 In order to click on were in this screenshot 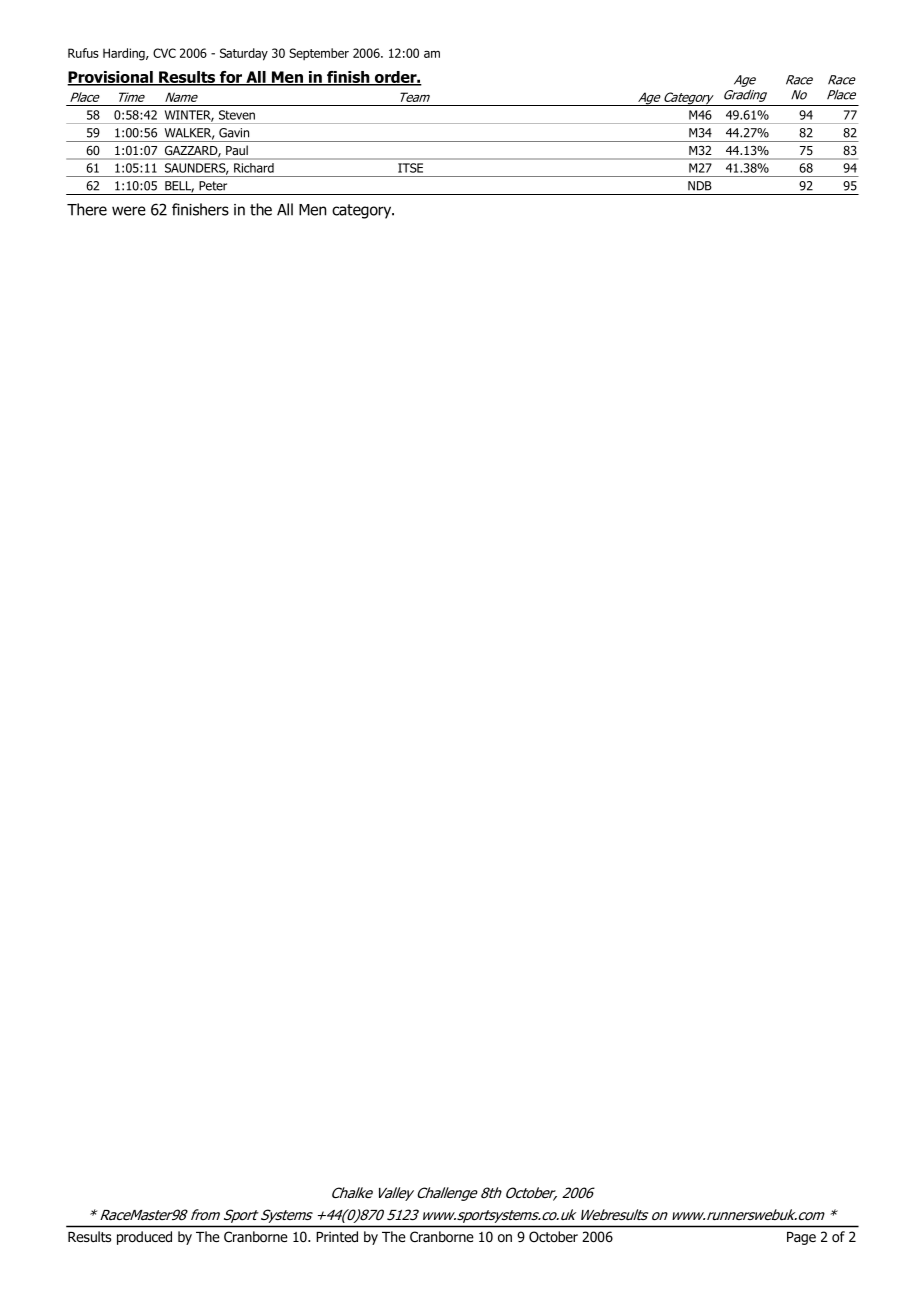, I will do `click(129, 211)`.
